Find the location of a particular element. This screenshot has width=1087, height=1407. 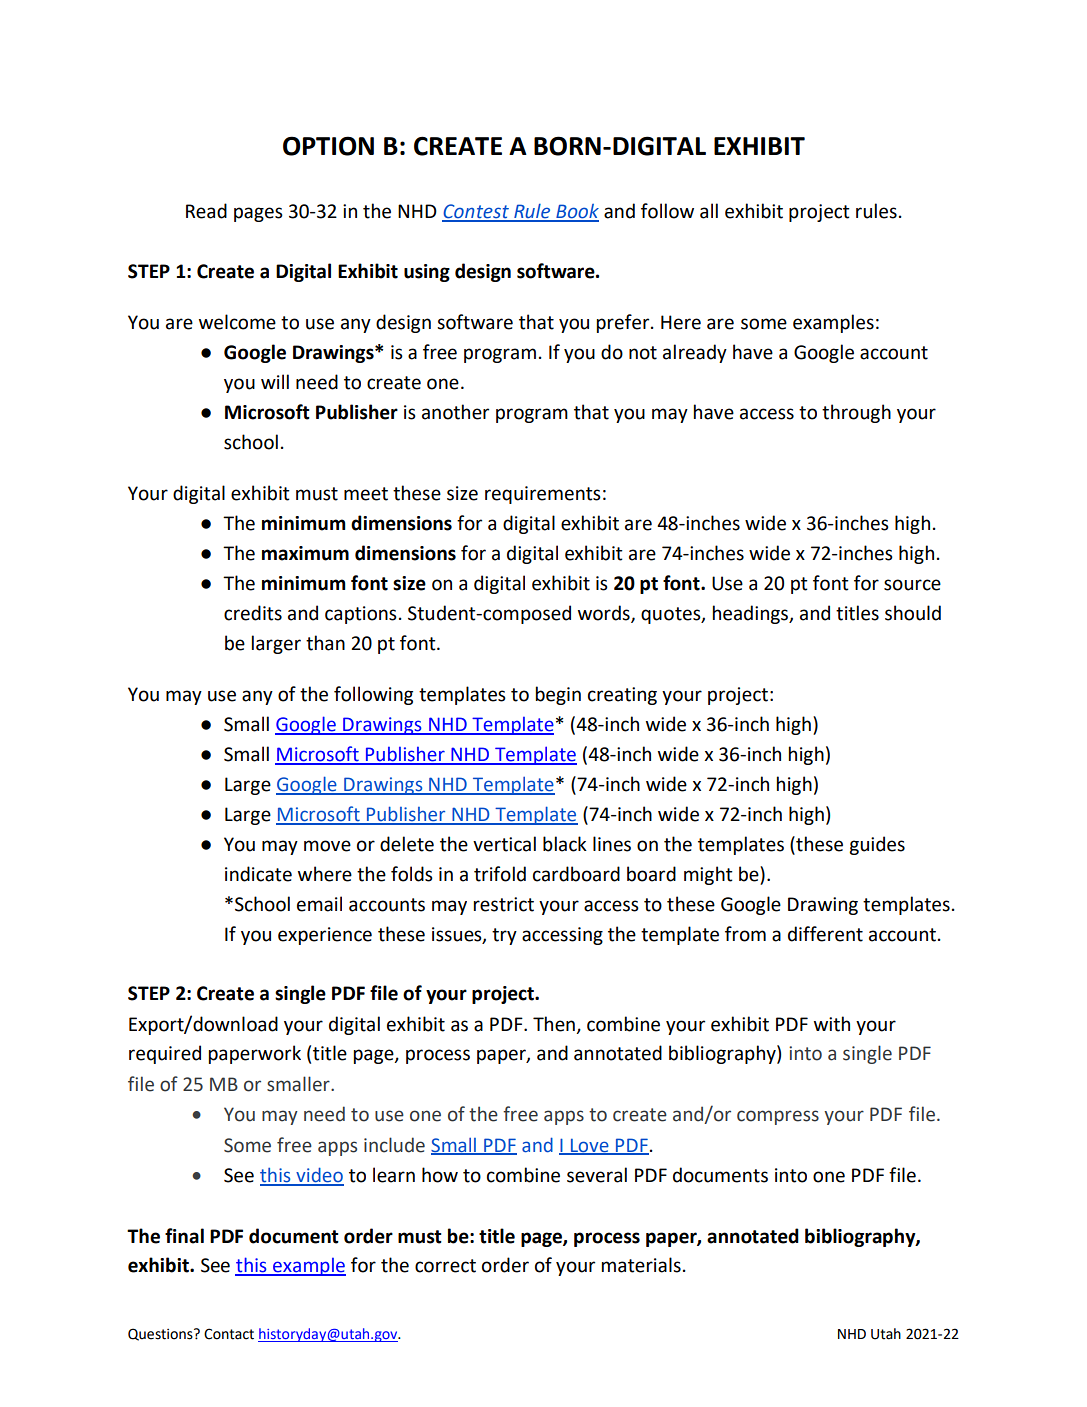

correct is located at coordinates (445, 1266).
